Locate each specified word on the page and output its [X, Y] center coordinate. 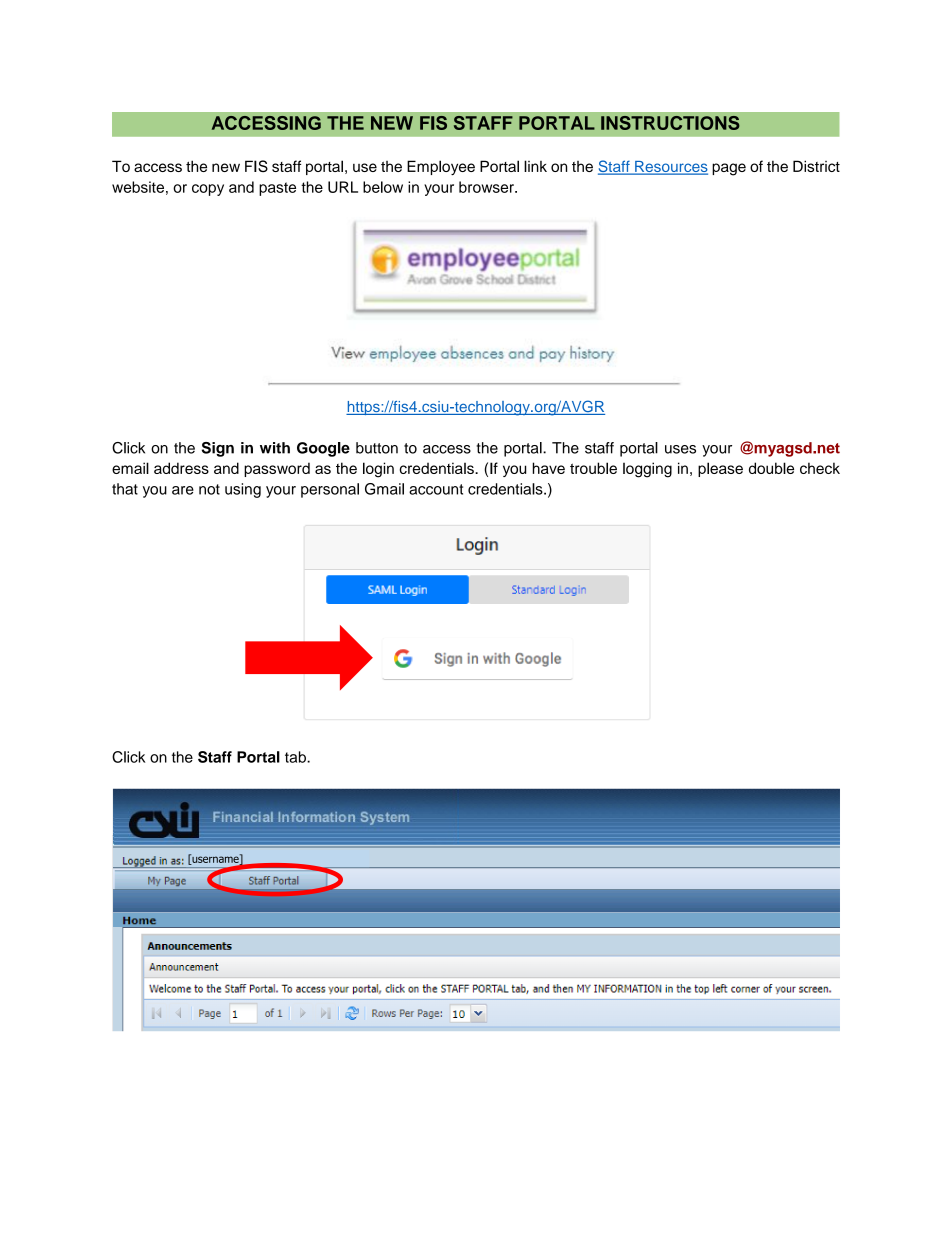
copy [208, 190]
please [720, 469]
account [436, 489]
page [729, 169]
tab [296, 757]
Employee [441, 168]
